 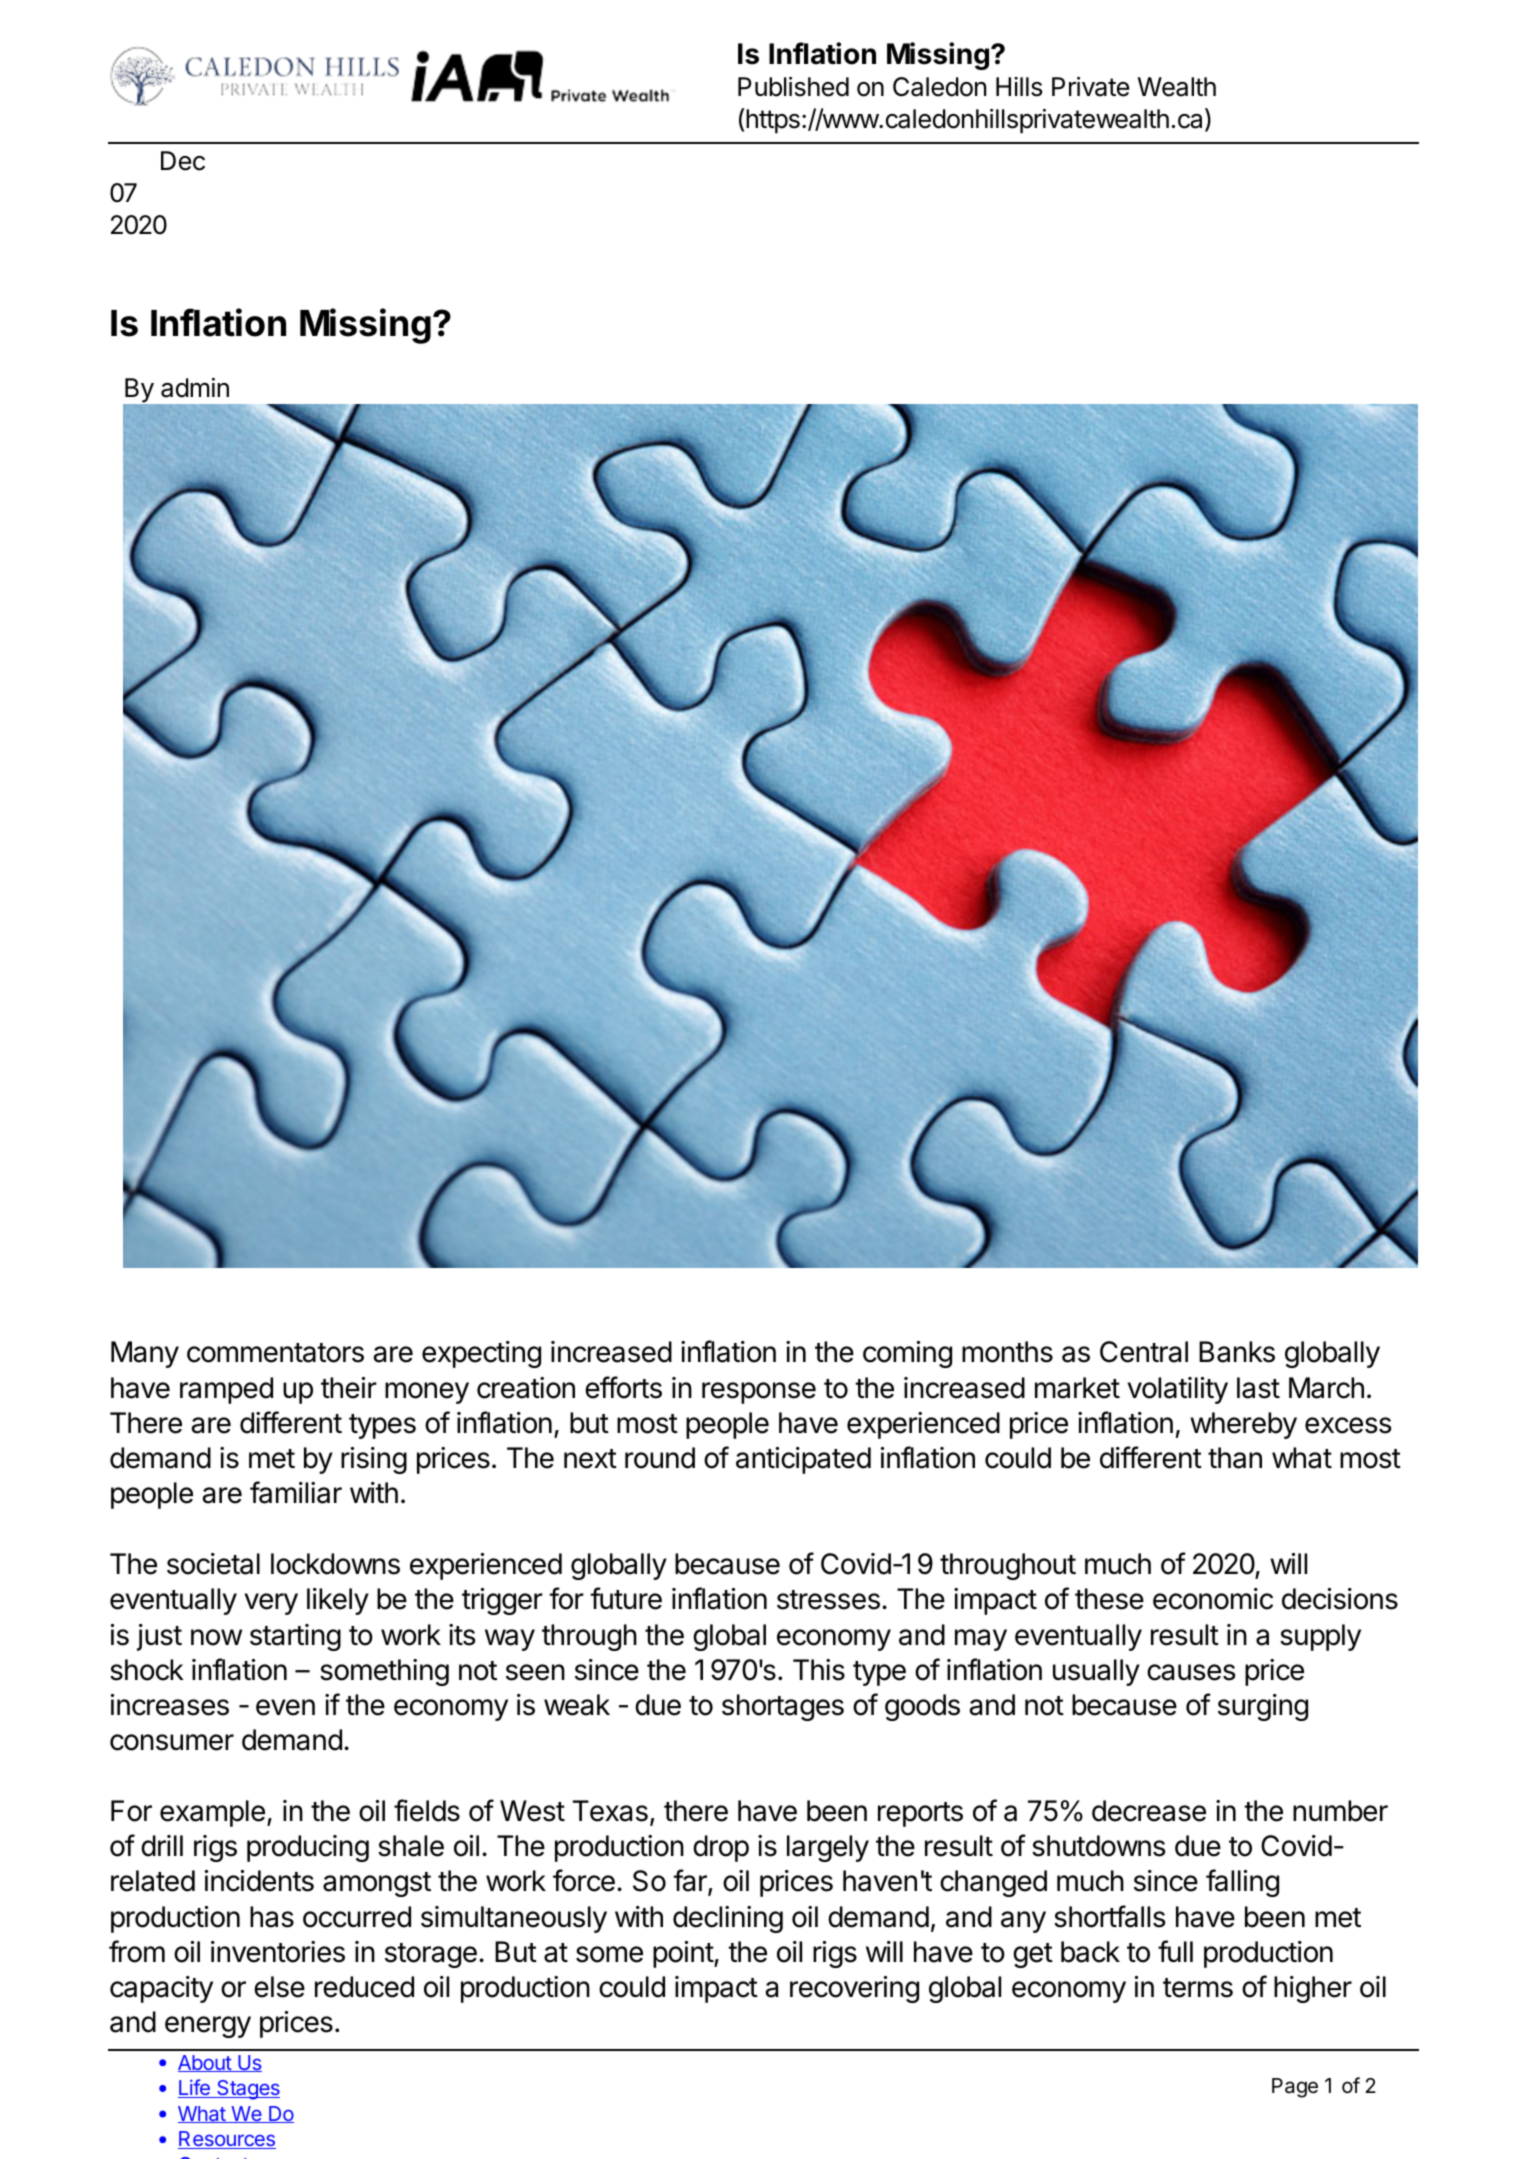 What do you see at coordinates (907, 1354) in the image?
I see `coming` at bounding box center [907, 1354].
